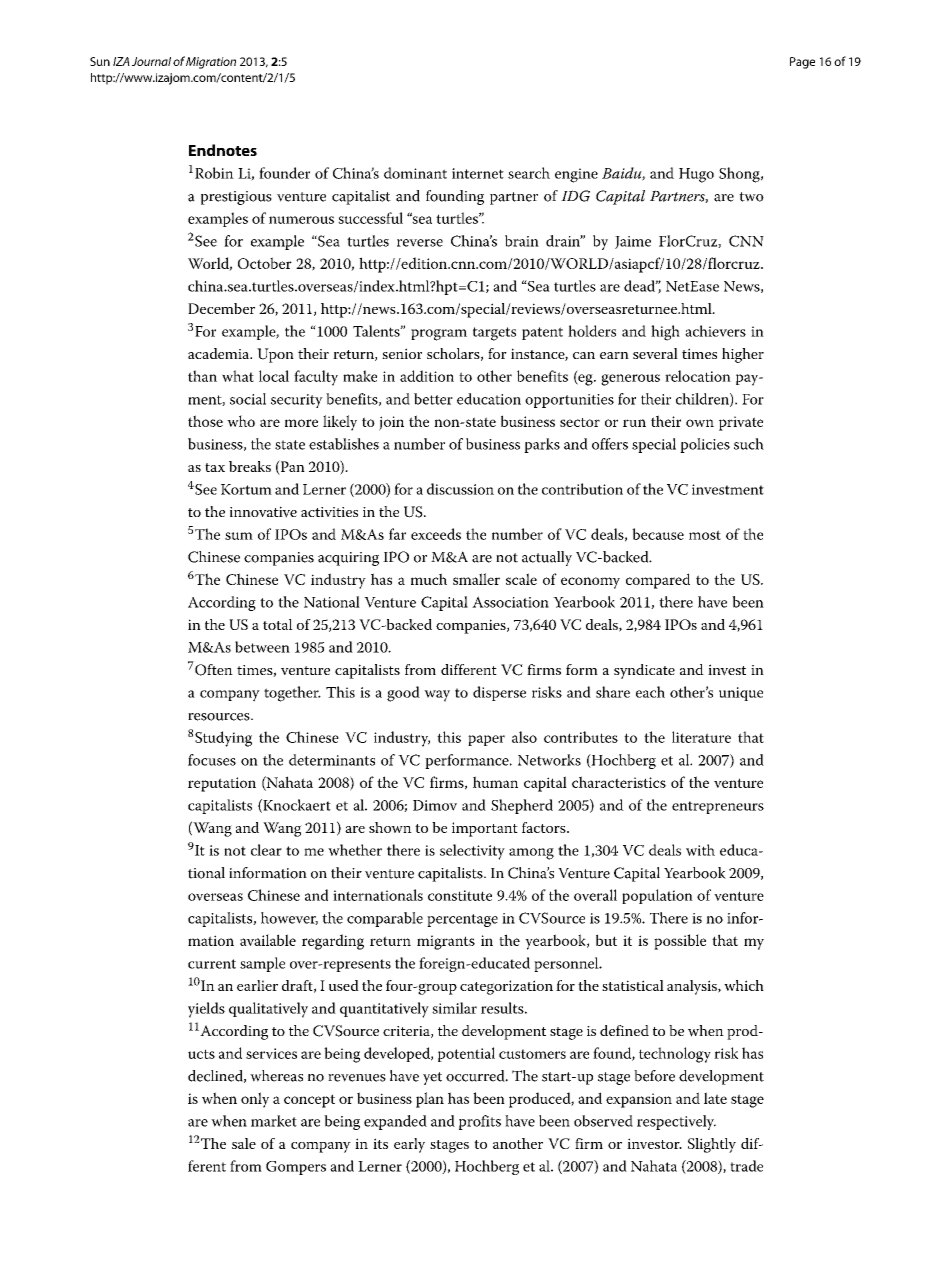 This screenshot has height=1271, width=952. What do you see at coordinates (712, 1145) in the screenshot?
I see `Slightly` at bounding box center [712, 1145].
